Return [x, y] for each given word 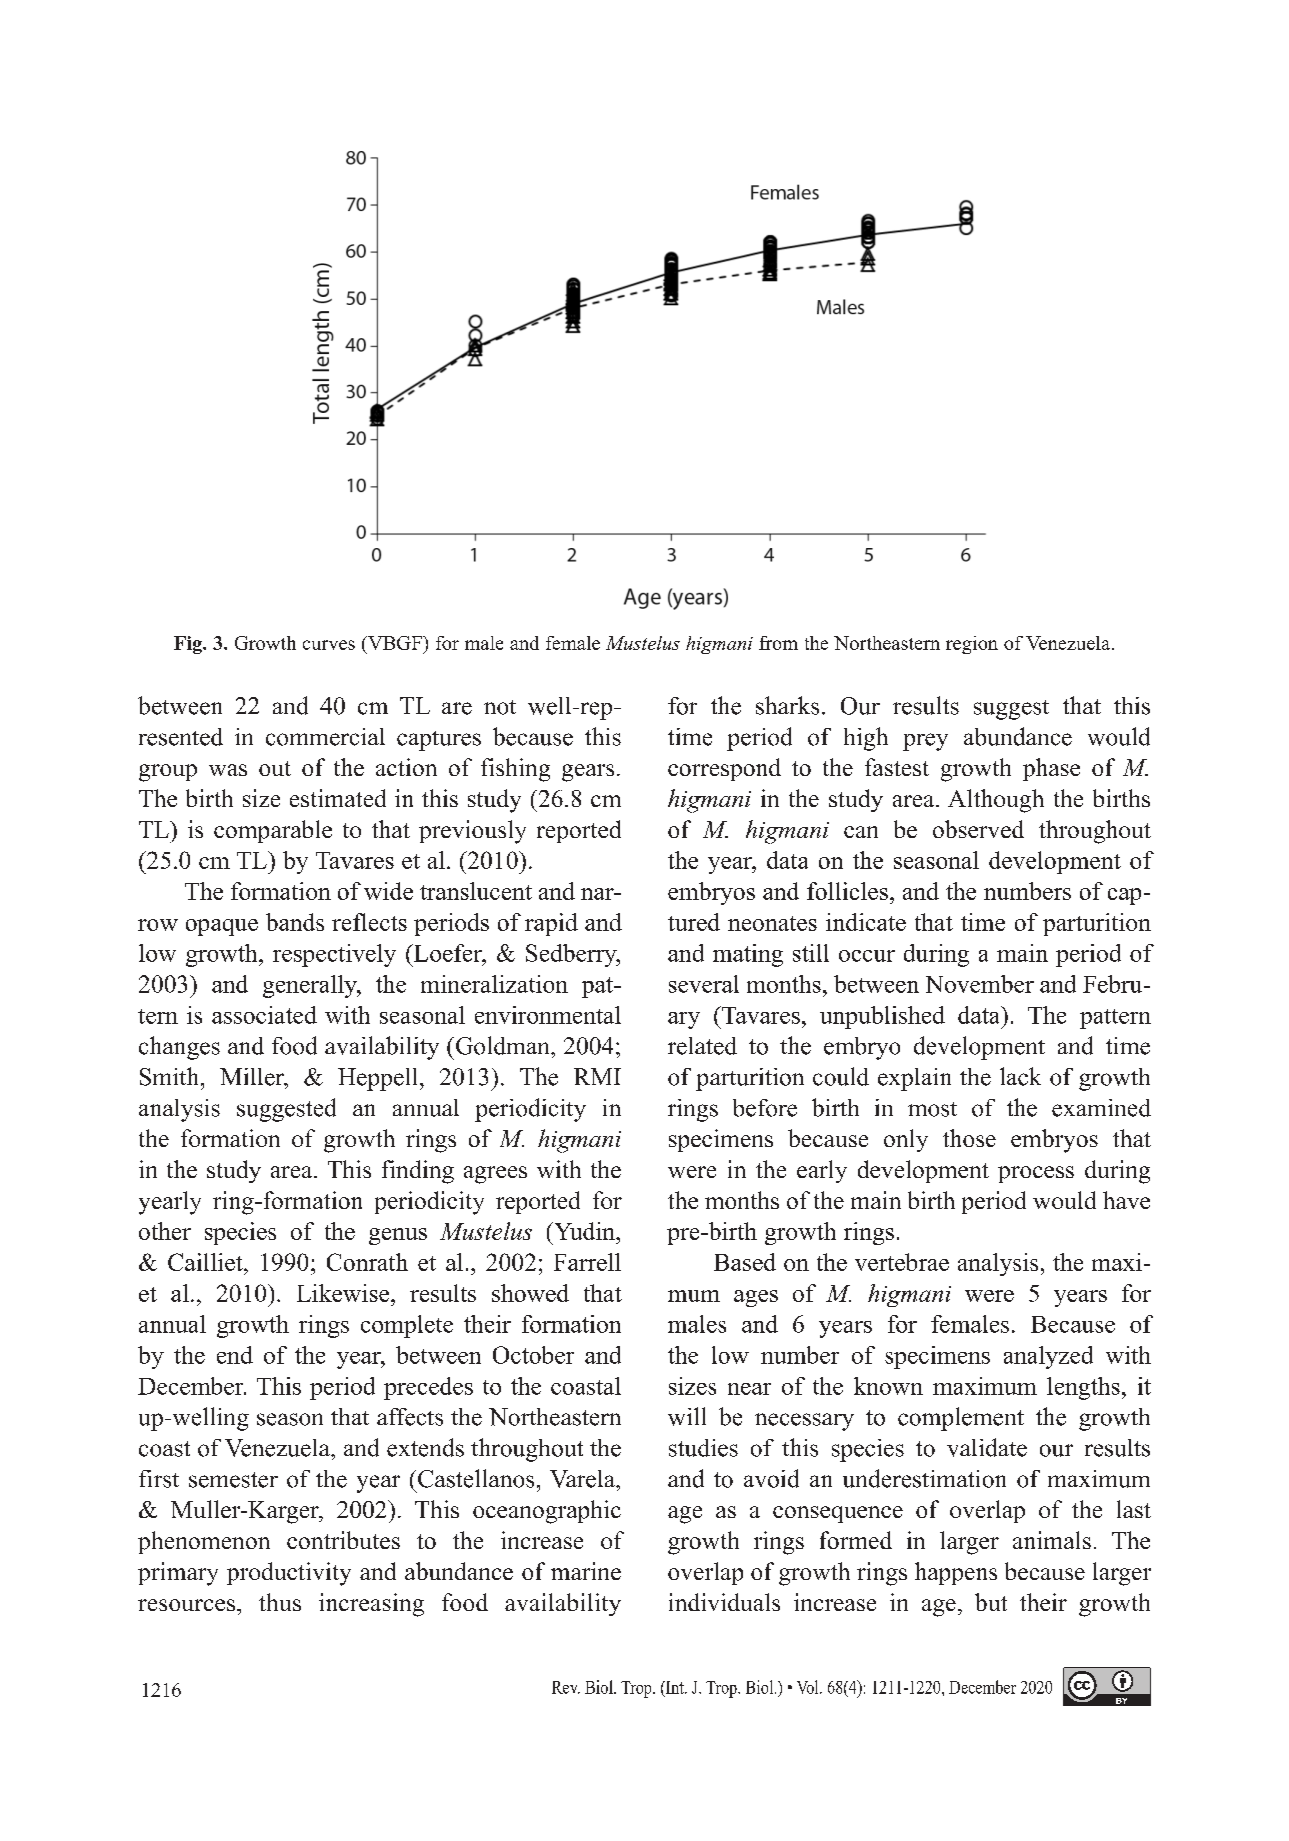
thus [280, 1602]
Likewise [344, 1293]
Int [675, 1687]
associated [264, 1015]
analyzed [1048, 1357]
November [980, 984]
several [704, 984]
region [972, 645]
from [778, 643]
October [533, 1355]
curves [329, 645]
